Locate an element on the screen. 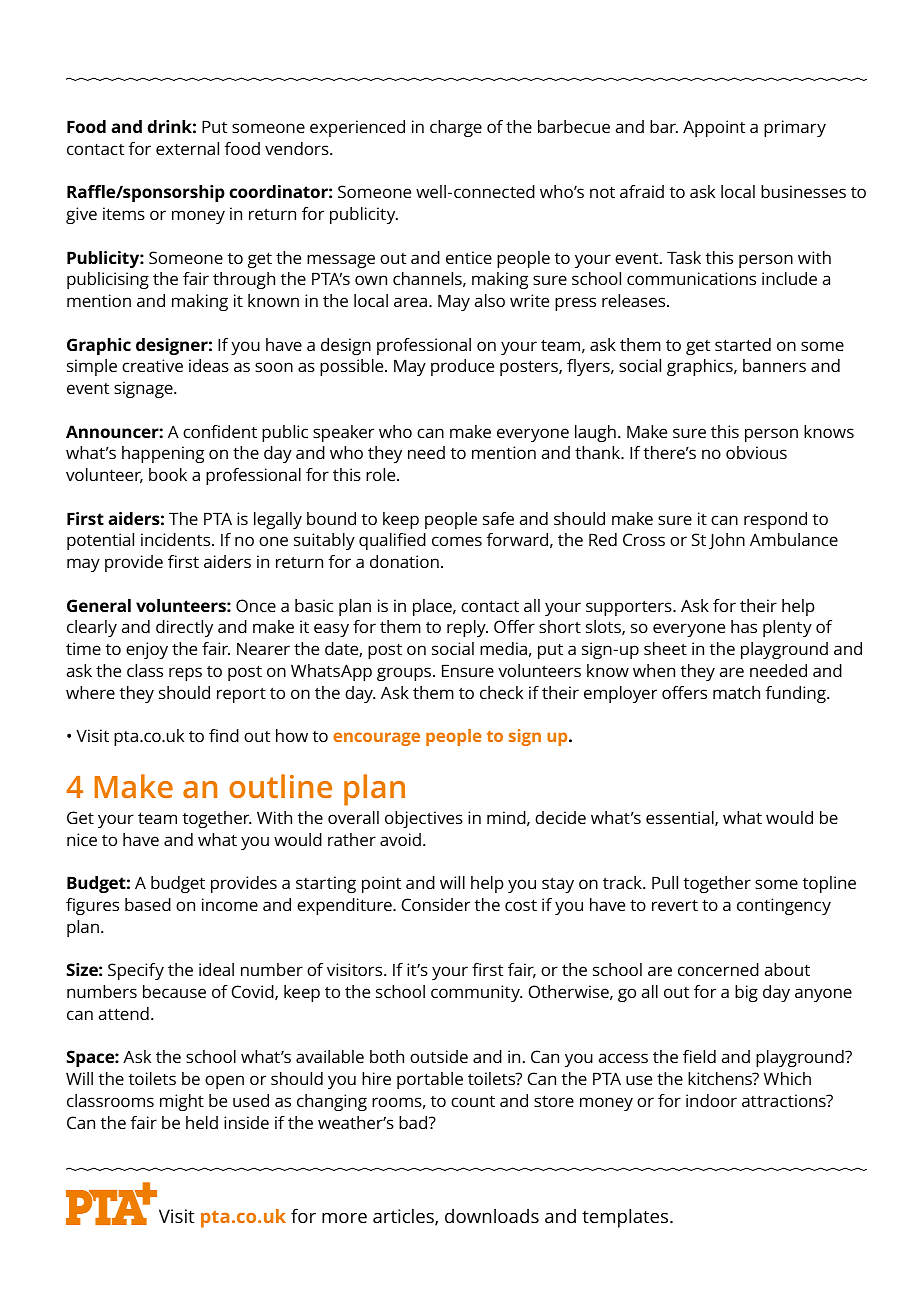  based is located at coordinates (148, 904).
